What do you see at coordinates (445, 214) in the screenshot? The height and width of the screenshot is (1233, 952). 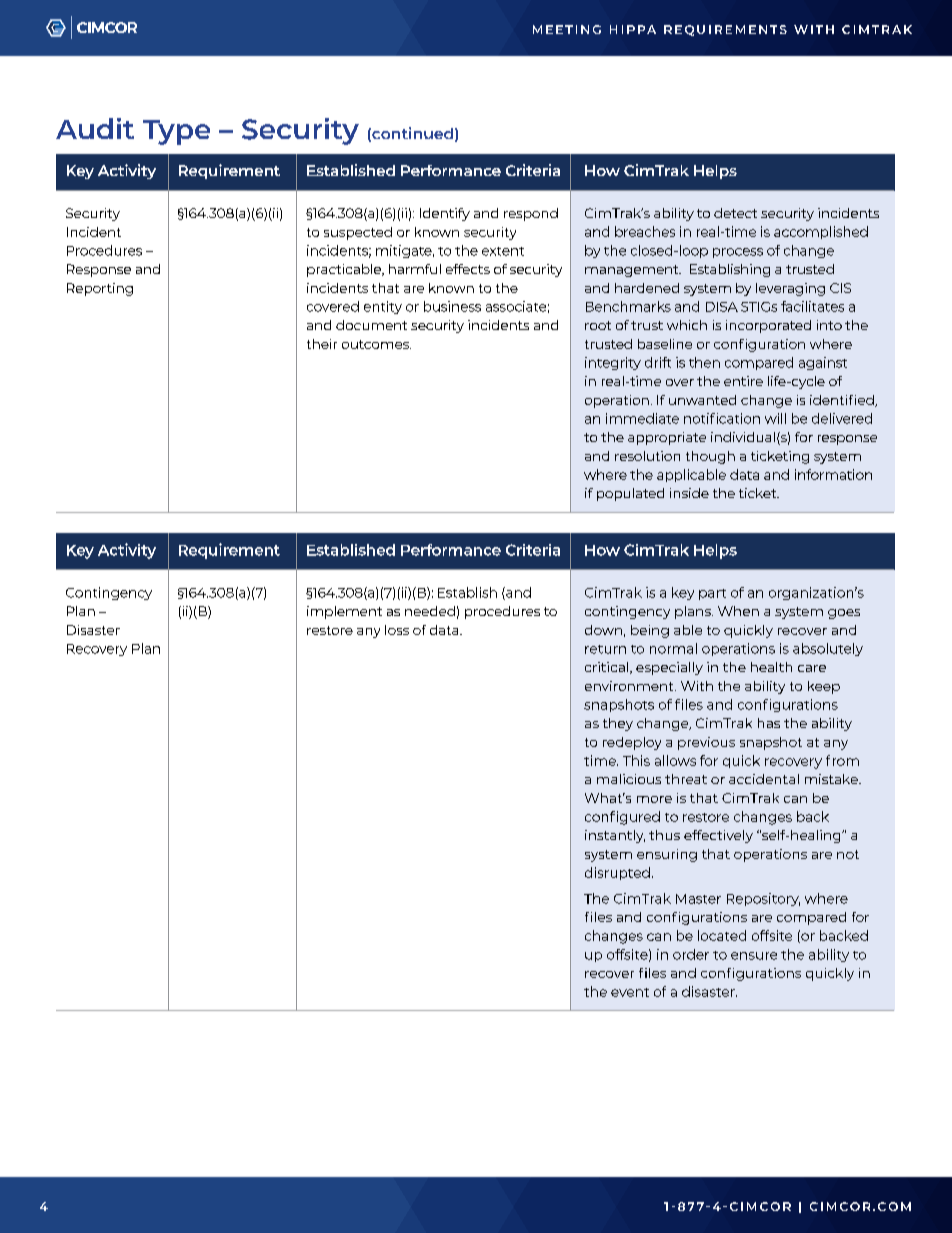 I see `Identify` at bounding box center [445, 214].
